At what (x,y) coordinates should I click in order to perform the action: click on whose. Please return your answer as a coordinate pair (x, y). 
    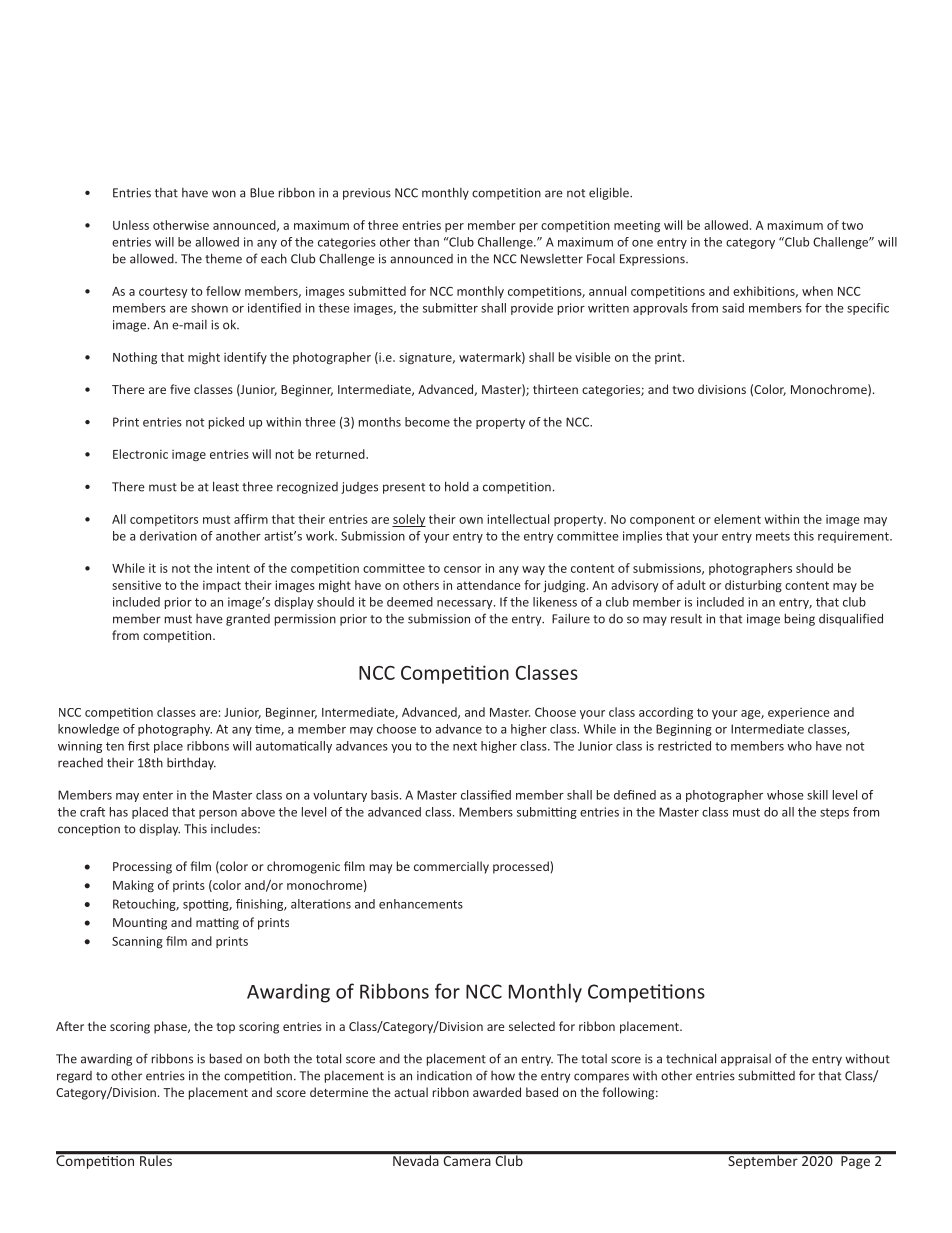
    Looking at the image, I should click on (785, 795).
